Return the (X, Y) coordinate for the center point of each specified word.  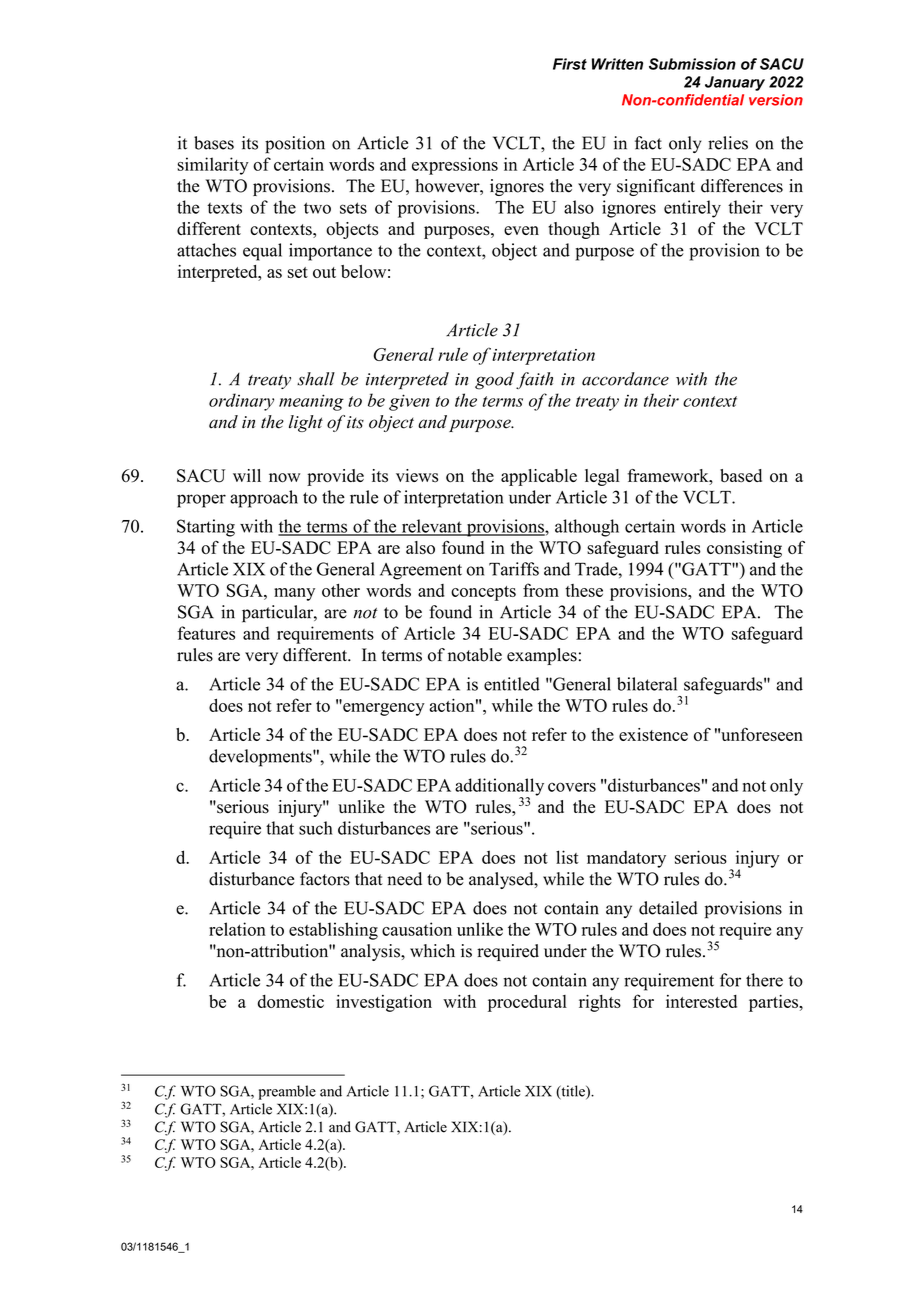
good (494, 381)
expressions (455, 166)
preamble (287, 1092)
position (295, 145)
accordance (625, 379)
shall (316, 379)
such (316, 828)
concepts (483, 593)
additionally (499, 788)
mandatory (626, 859)
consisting (744, 549)
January (735, 83)
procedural (527, 1003)
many (294, 594)
